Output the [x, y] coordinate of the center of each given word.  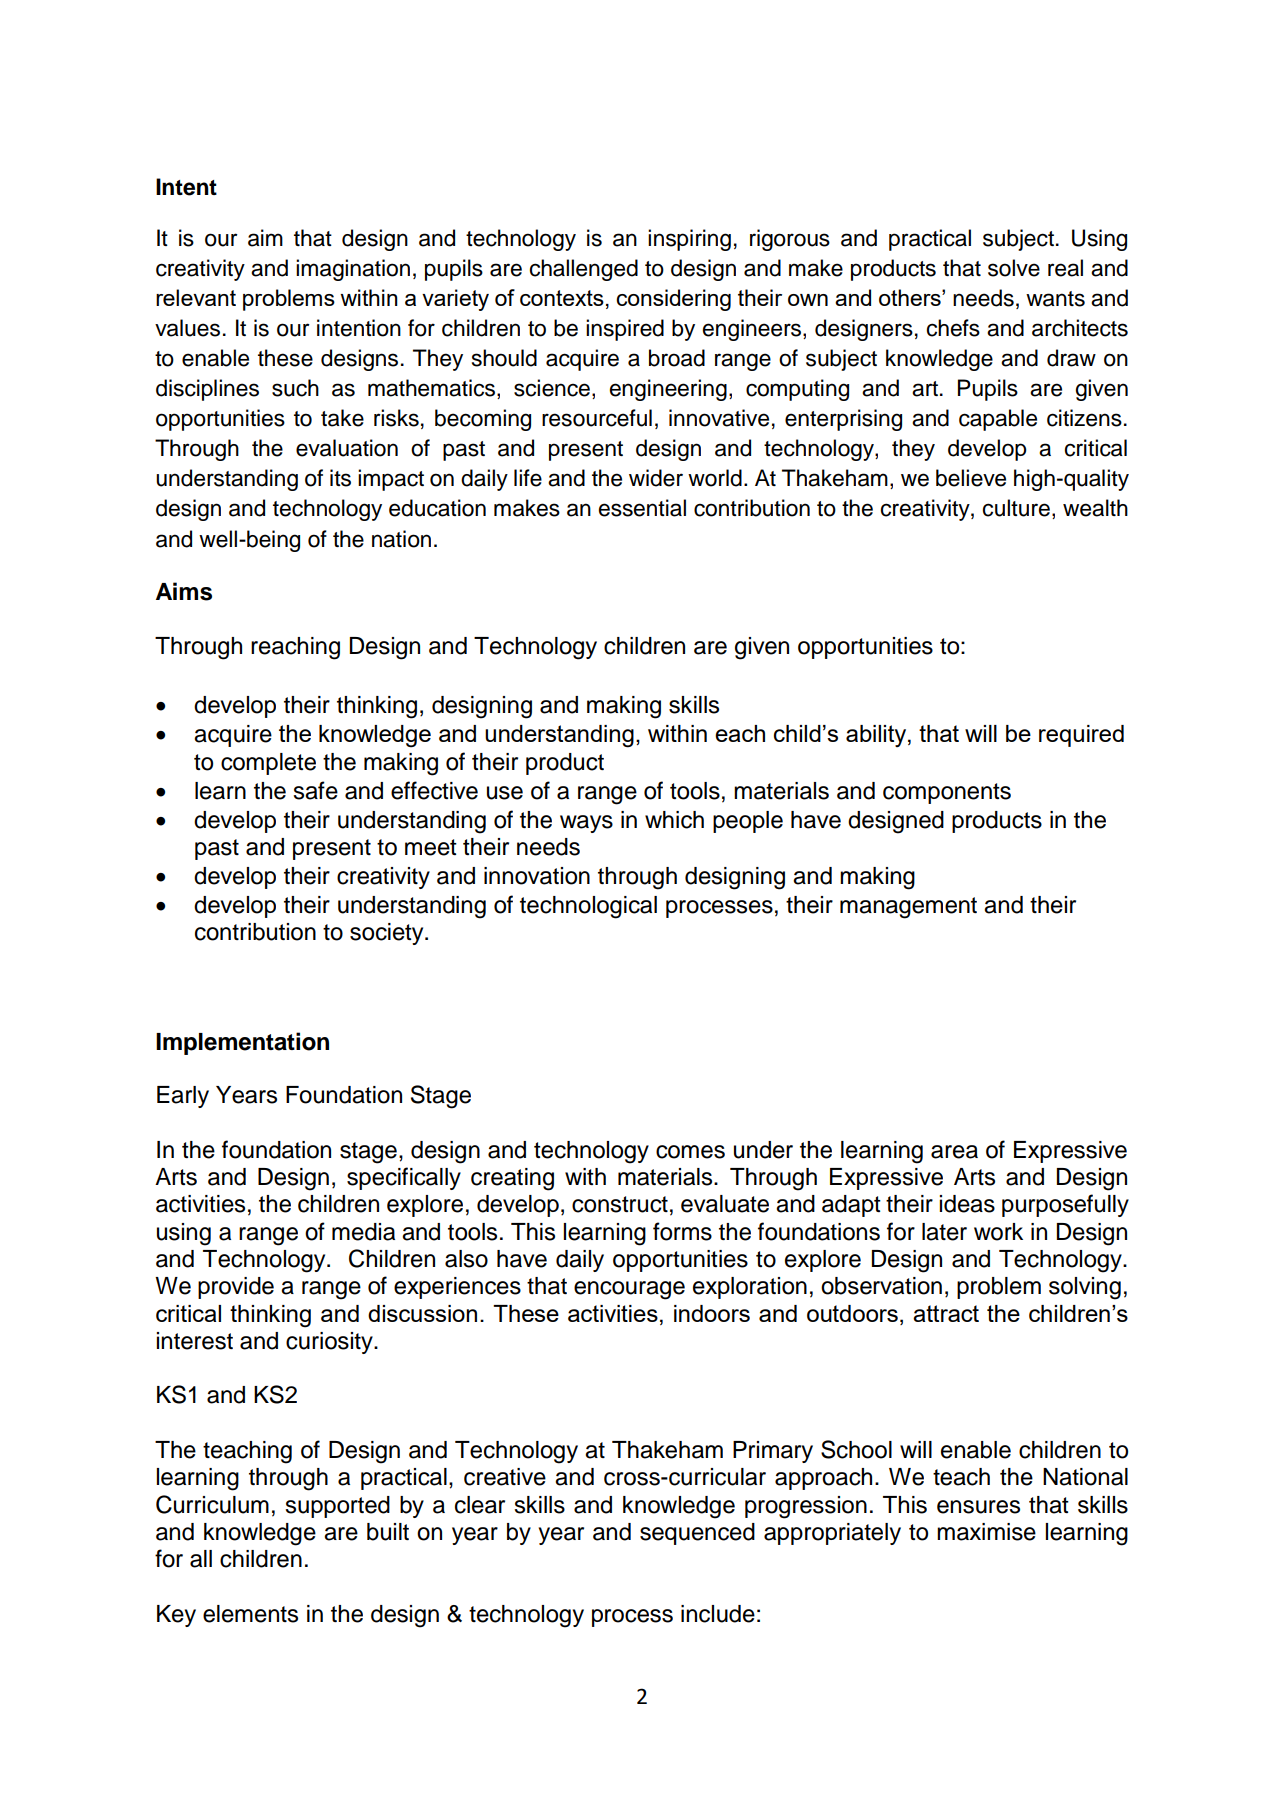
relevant [196, 297]
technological [588, 907]
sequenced [697, 1534]
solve [1014, 268]
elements [250, 1614]
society [388, 934]
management [908, 908]
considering [673, 300]
